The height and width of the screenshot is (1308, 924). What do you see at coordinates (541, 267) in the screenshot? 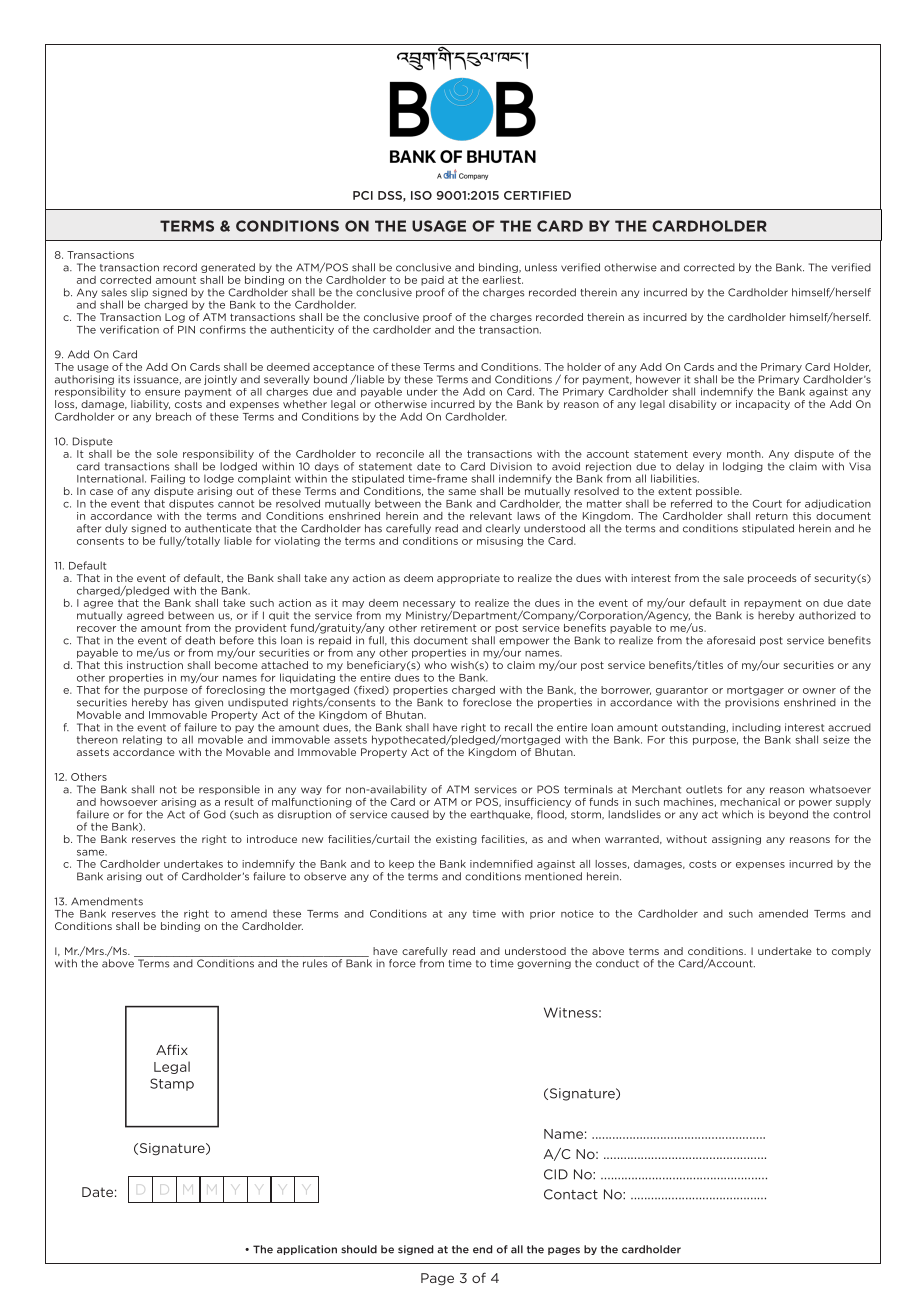
I see `unless` at bounding box center [541, 267].
